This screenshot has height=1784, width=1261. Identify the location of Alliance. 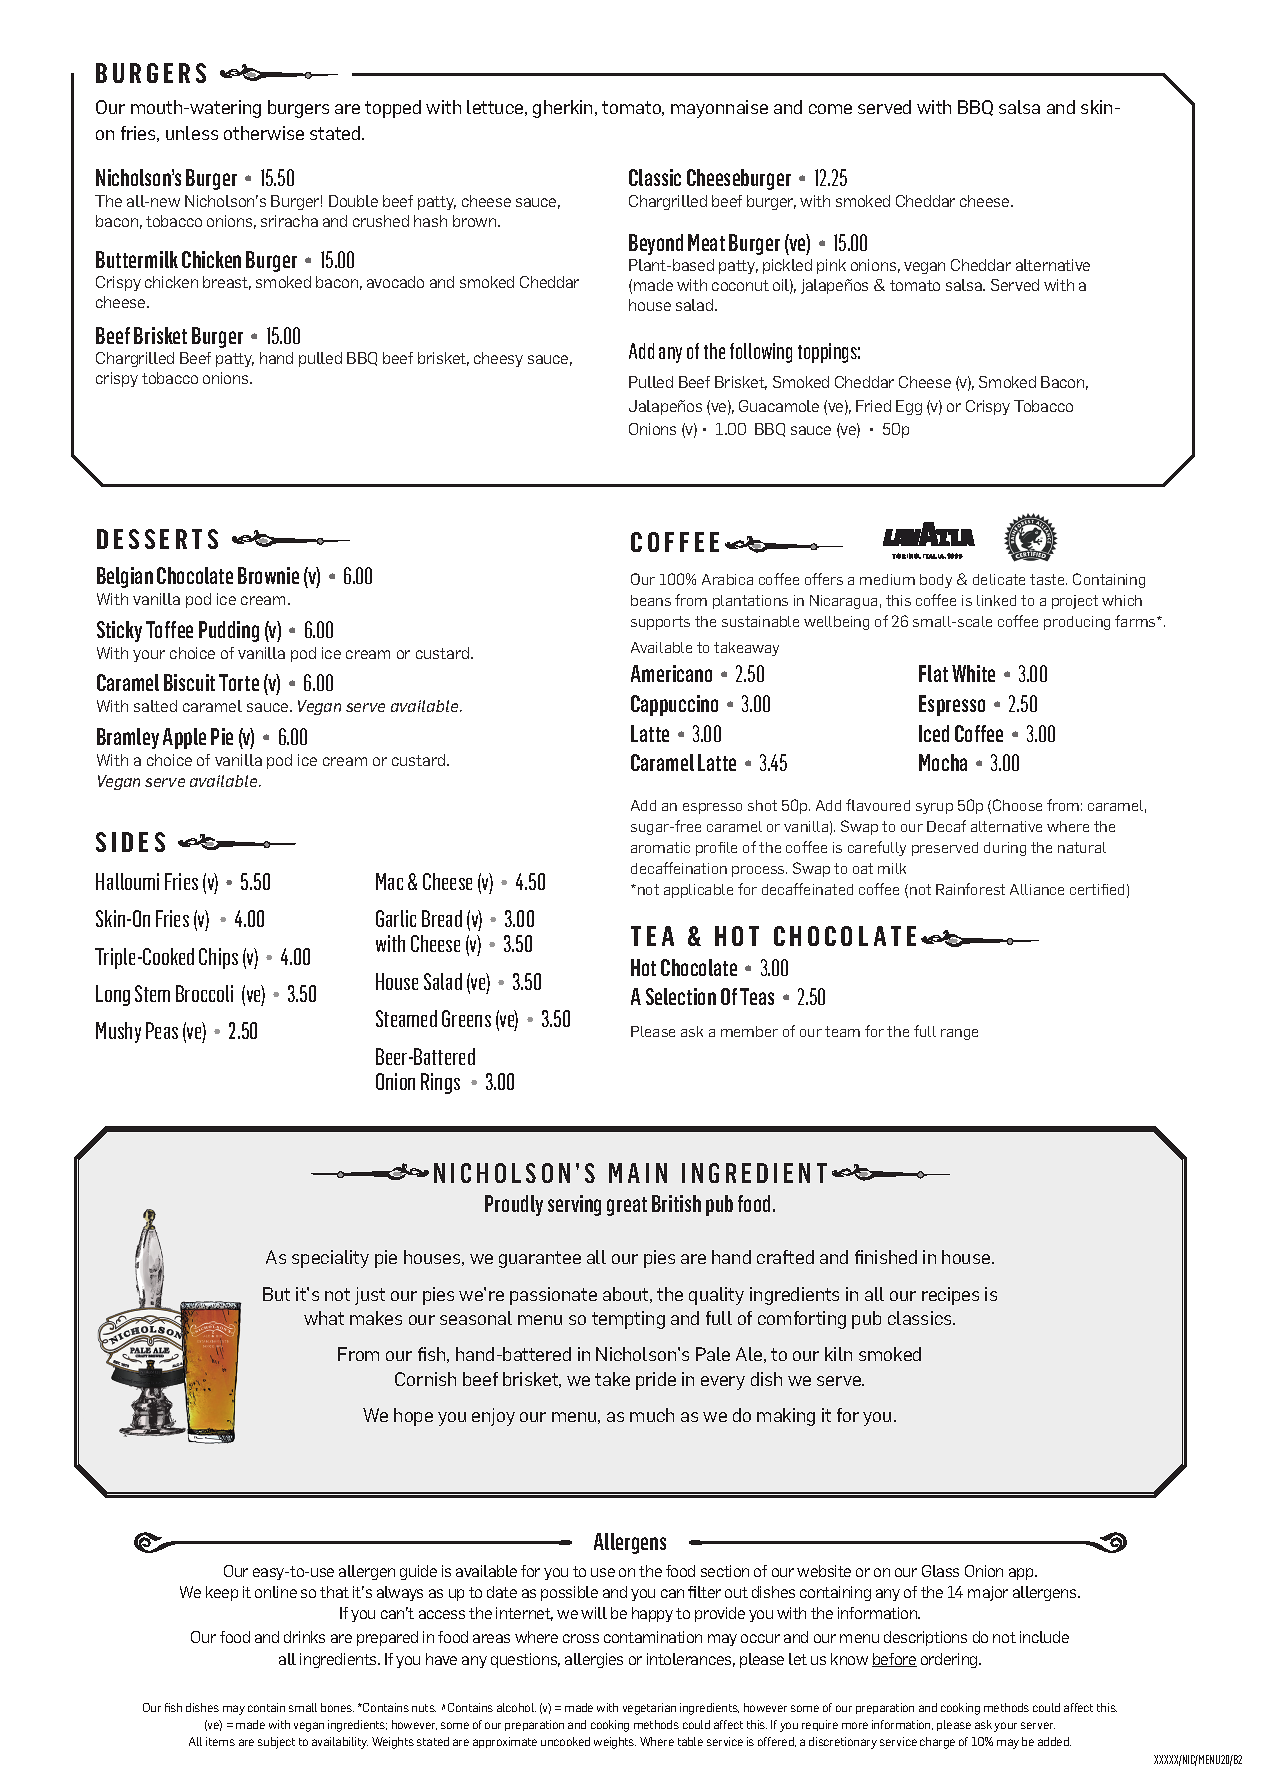
(1037, 889).
